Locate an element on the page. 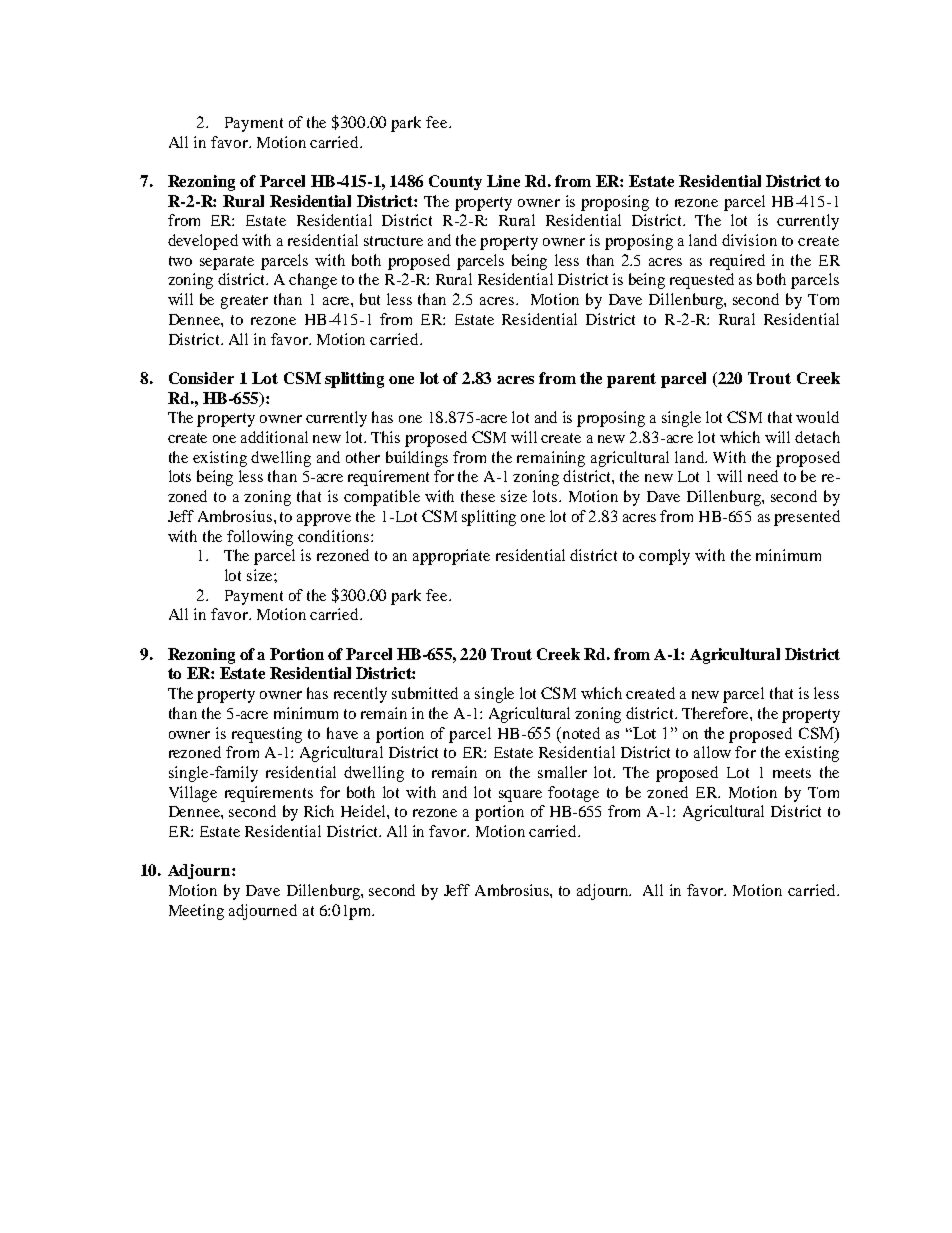 This image has height=1233, width=952. Line is located at coordinates (503, 181).
